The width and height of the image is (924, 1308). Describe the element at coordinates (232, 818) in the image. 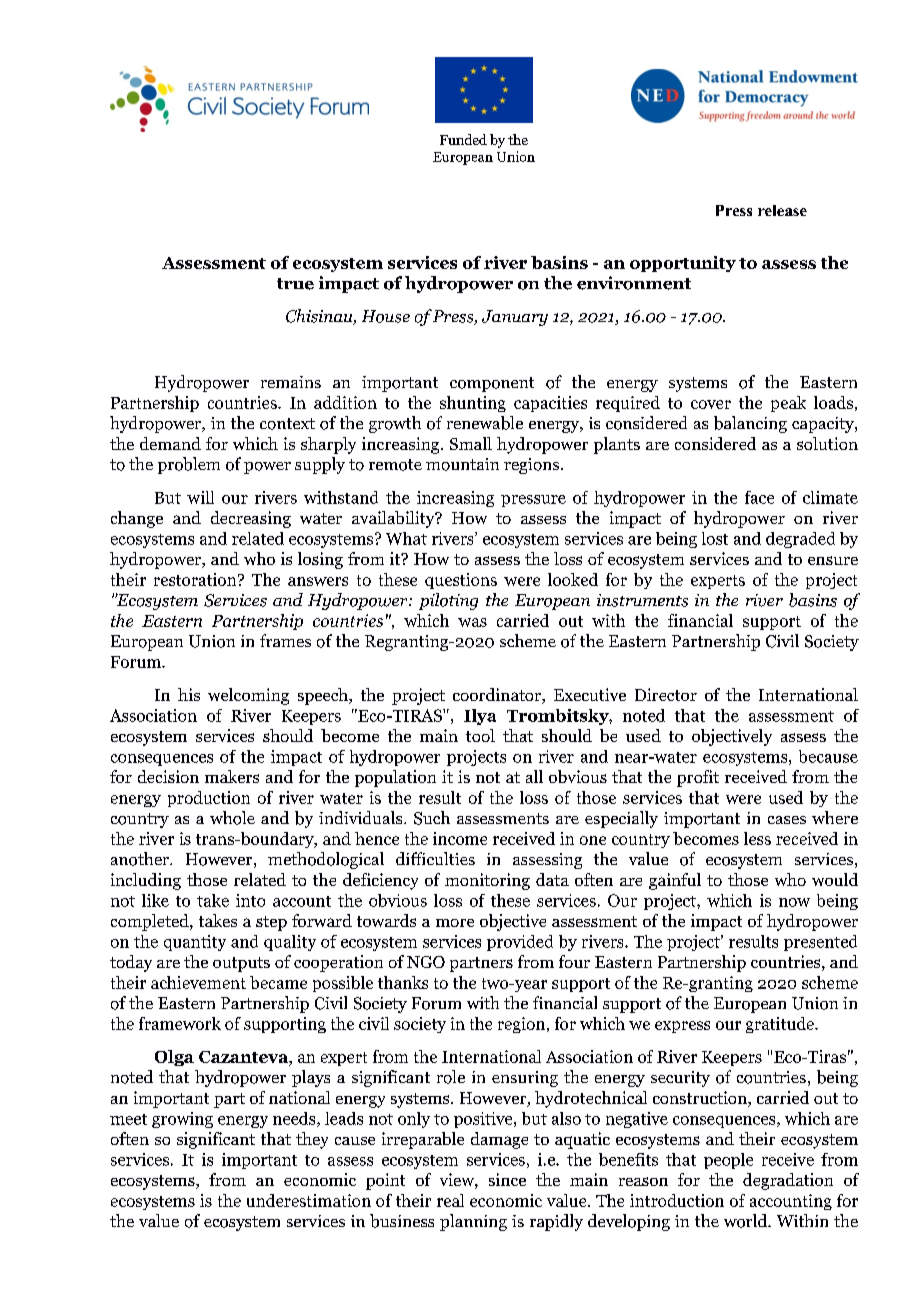

I see `whole` at that location.
